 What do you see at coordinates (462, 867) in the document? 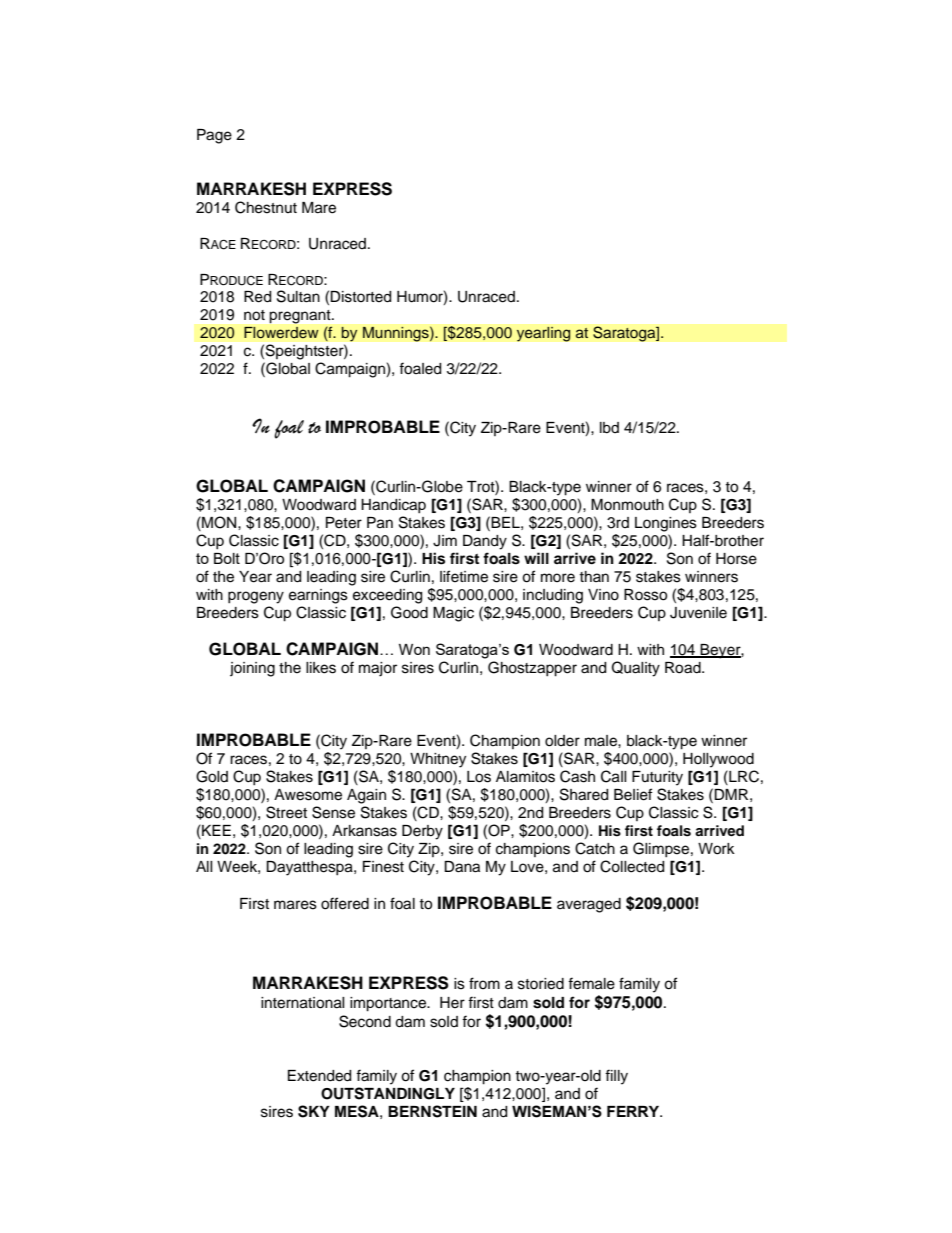
I see `Dana` at bounding box center [462, 867].
